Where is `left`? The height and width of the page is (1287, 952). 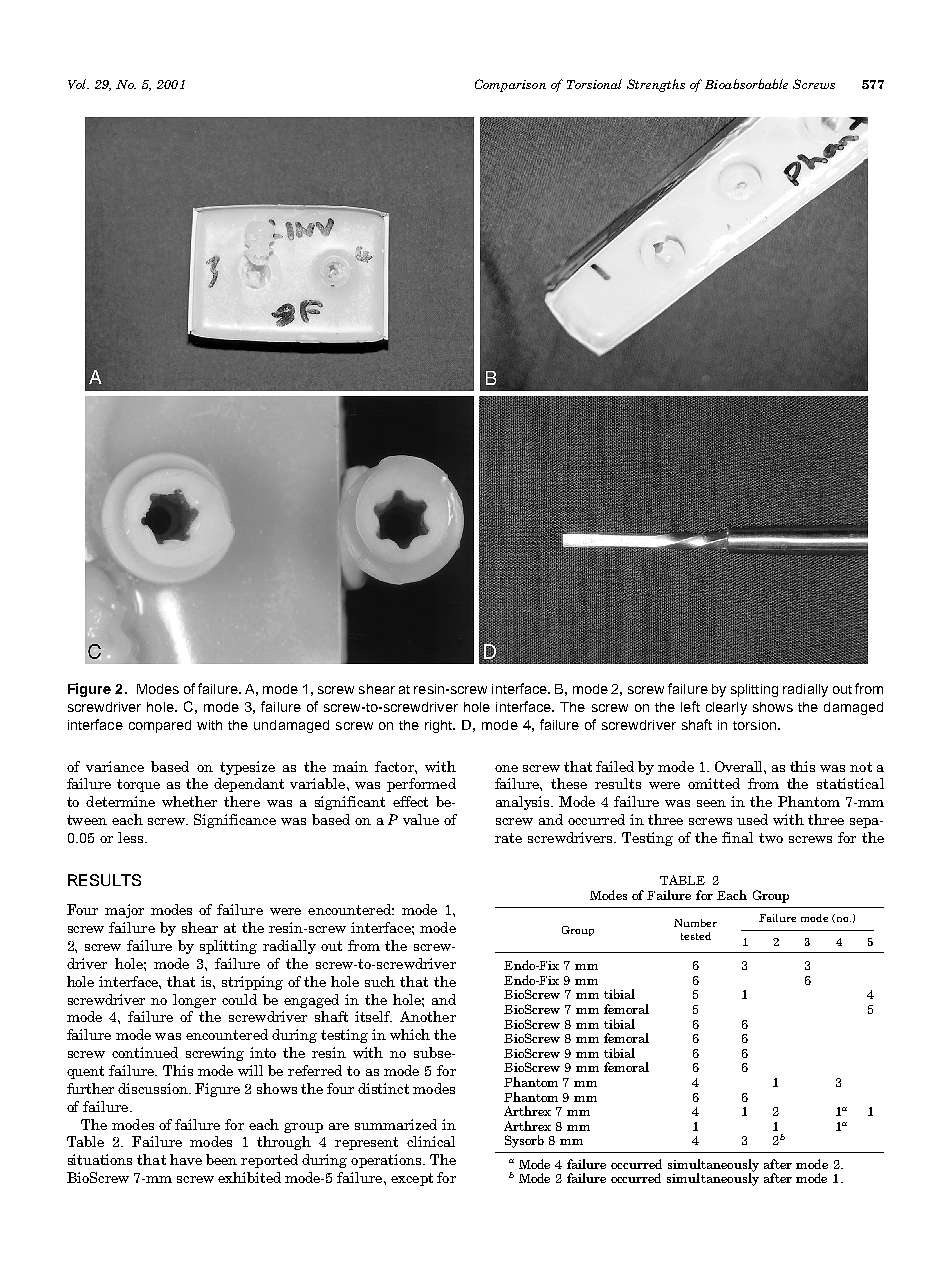 left is located at coordinates (690, 706).
